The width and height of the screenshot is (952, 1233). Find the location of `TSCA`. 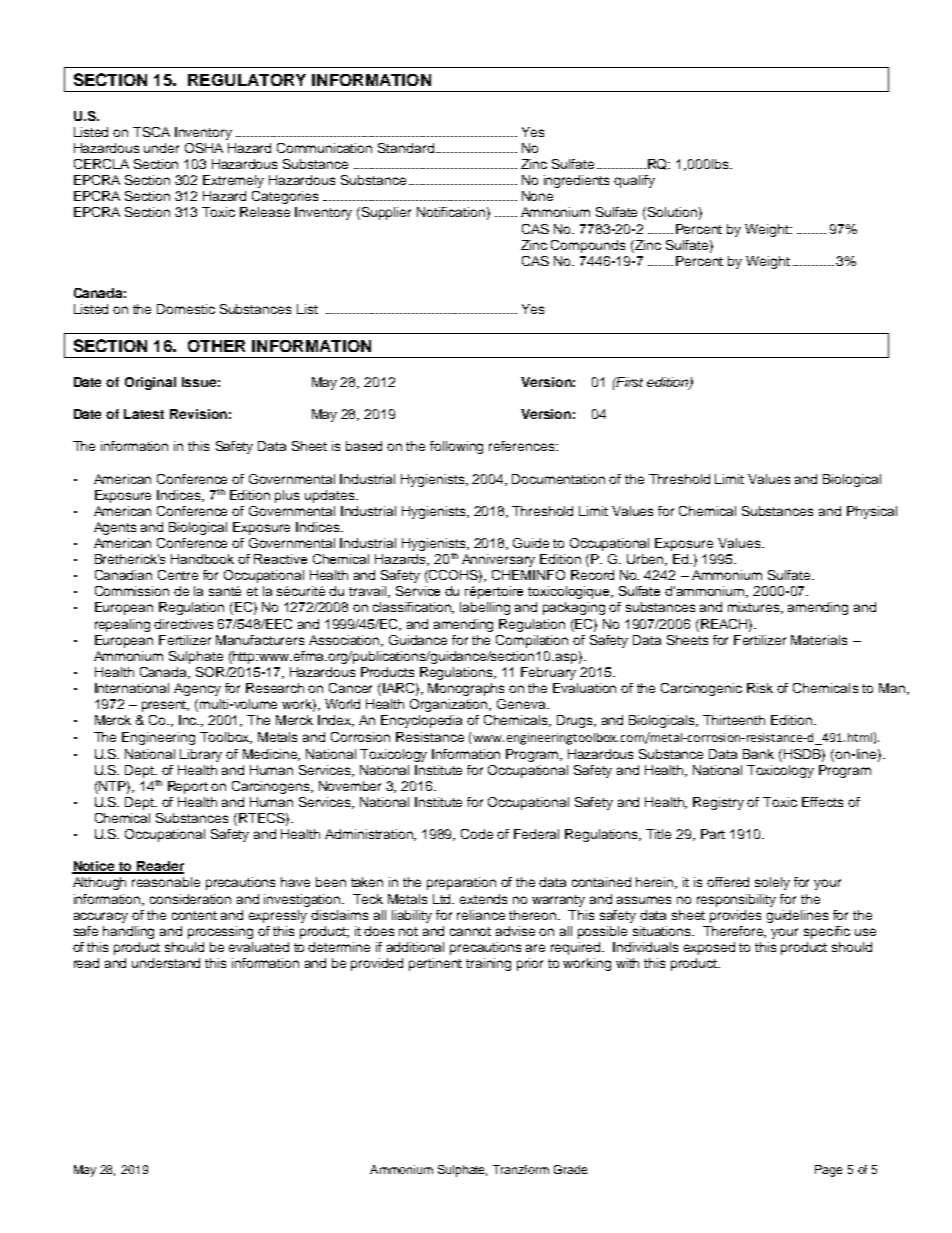

TSCA is located at coordinates (151, 132).
